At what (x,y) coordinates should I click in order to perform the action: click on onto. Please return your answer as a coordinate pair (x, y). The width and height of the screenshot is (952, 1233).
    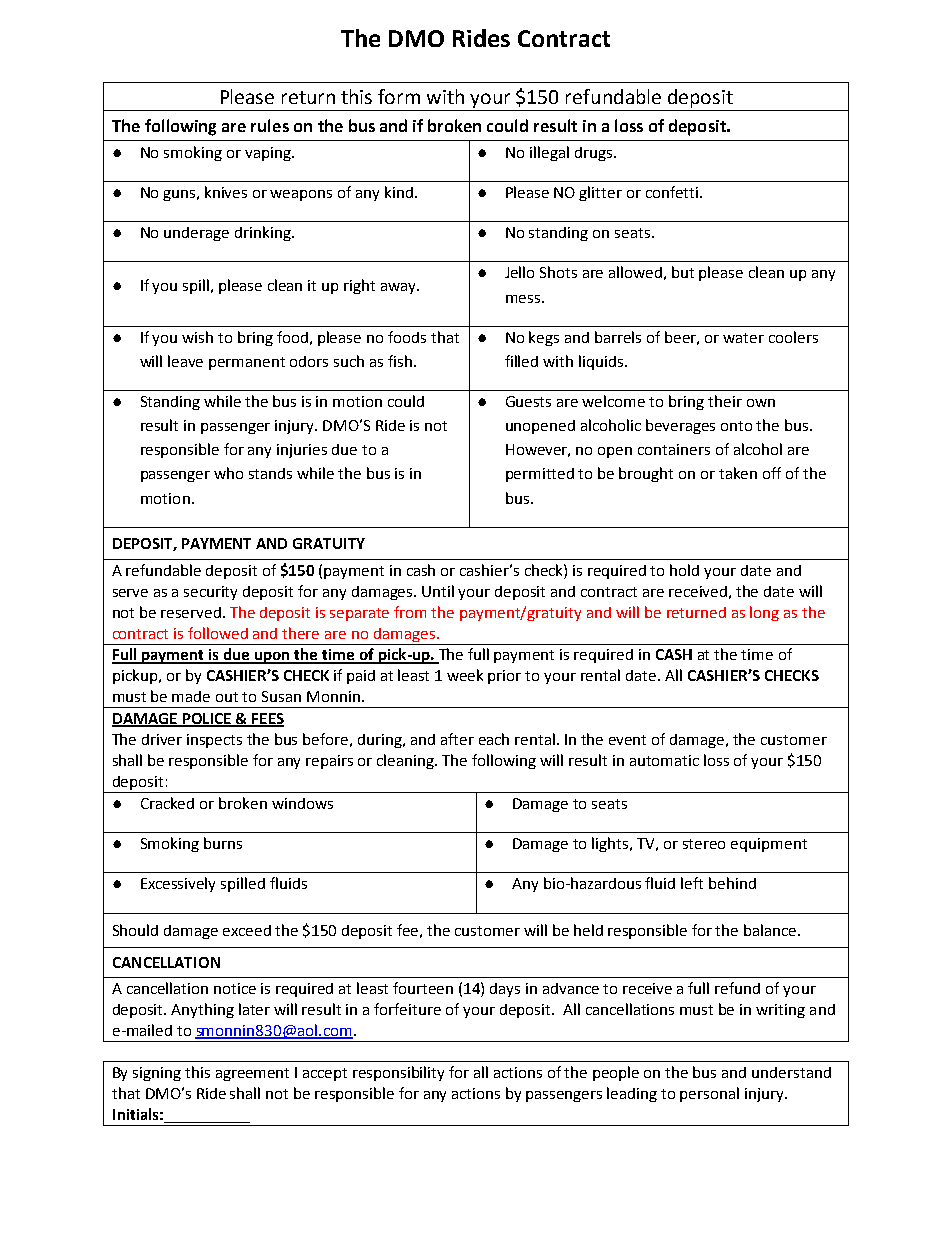
    Looking at the image, I should click on (736, 426).
